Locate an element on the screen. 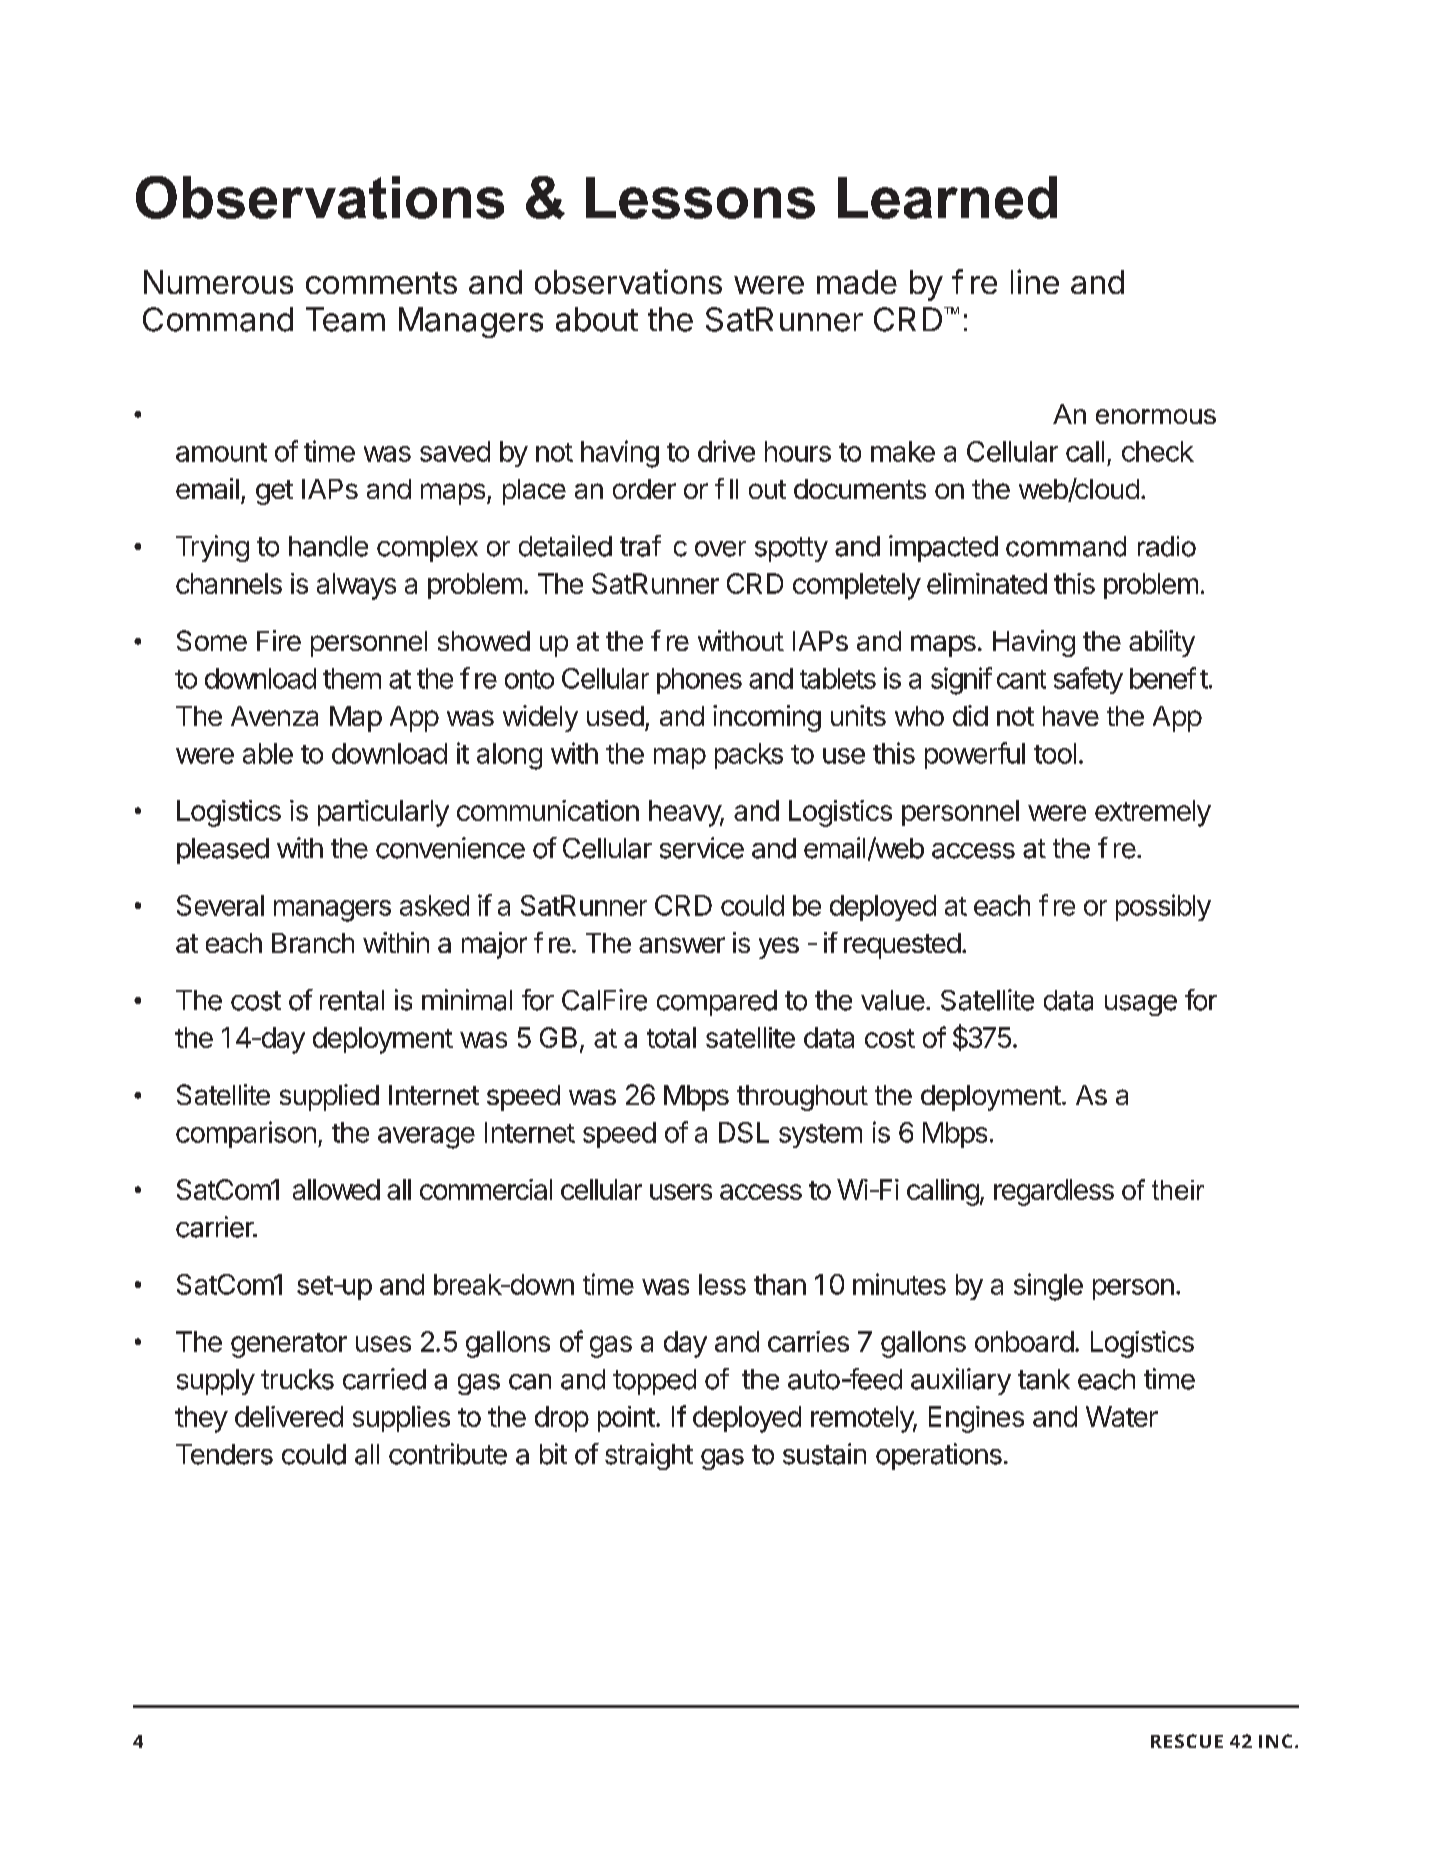  over is located at coordinates (720, 549).
